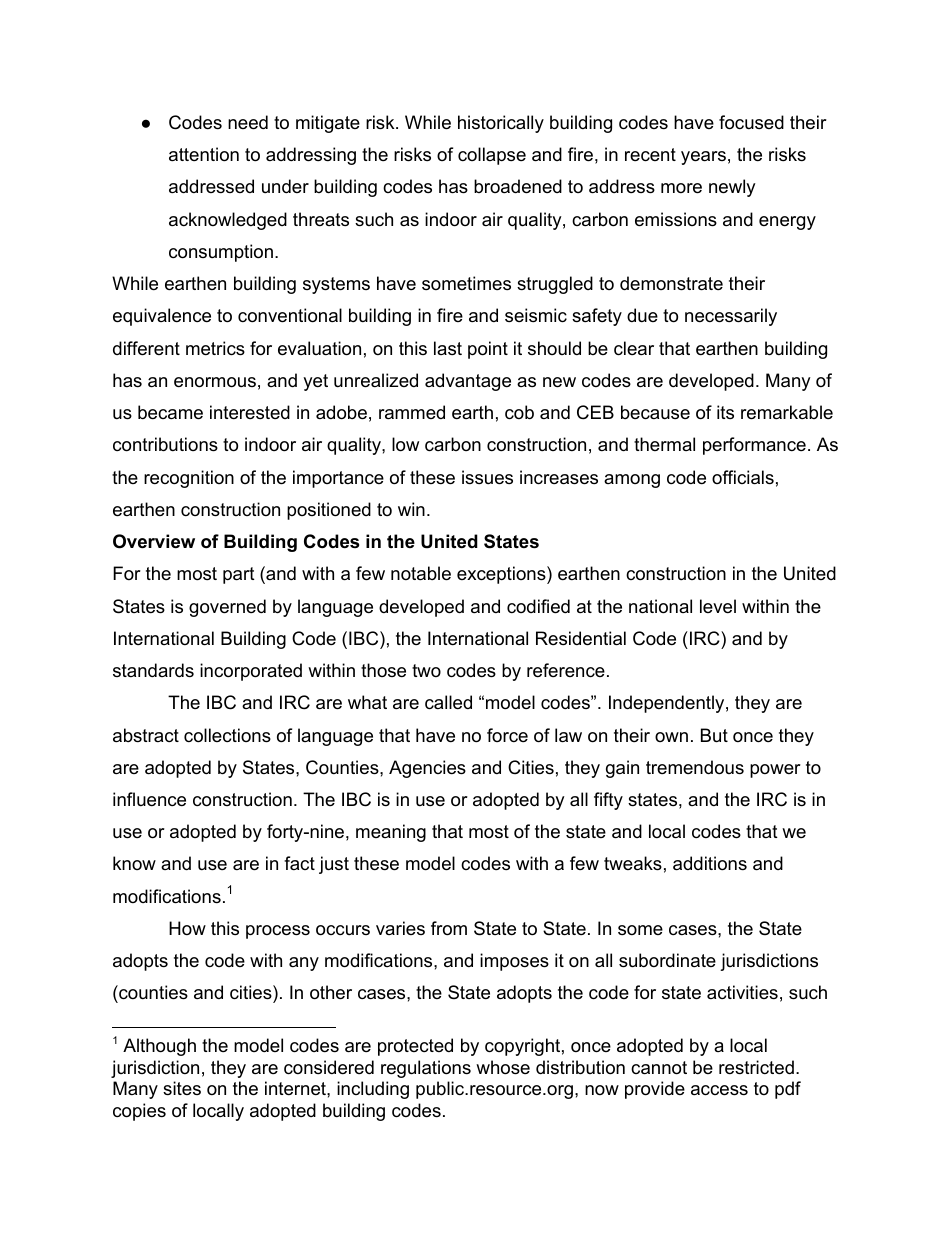 Image resolution: width=952 pixels, height=1233 pixels. What do you see at coordinates (227, 608) in the screenshot?
I see `governed` at bounding box center [227, 608].
